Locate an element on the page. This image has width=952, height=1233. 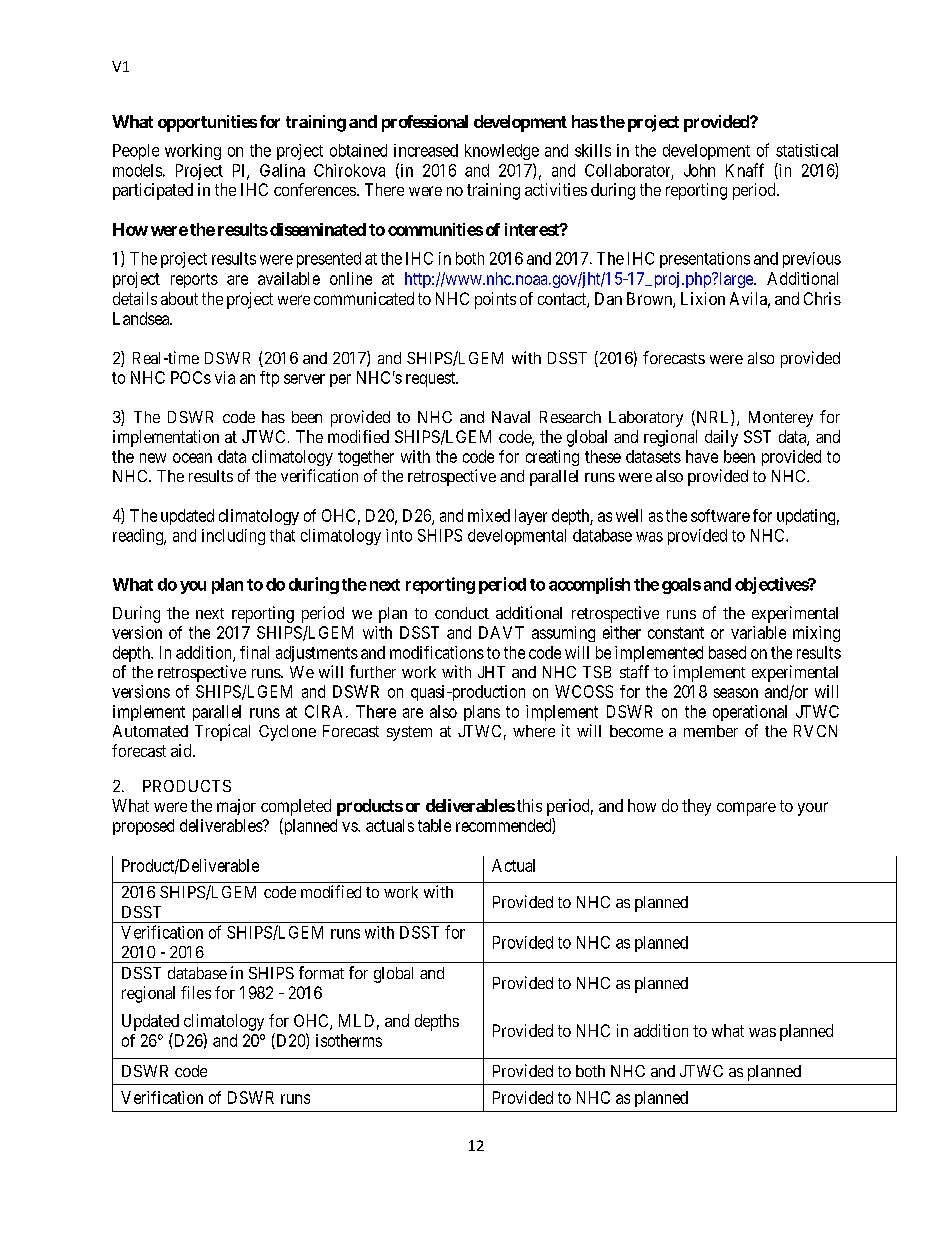
format is located at coordinates (321, 972).
